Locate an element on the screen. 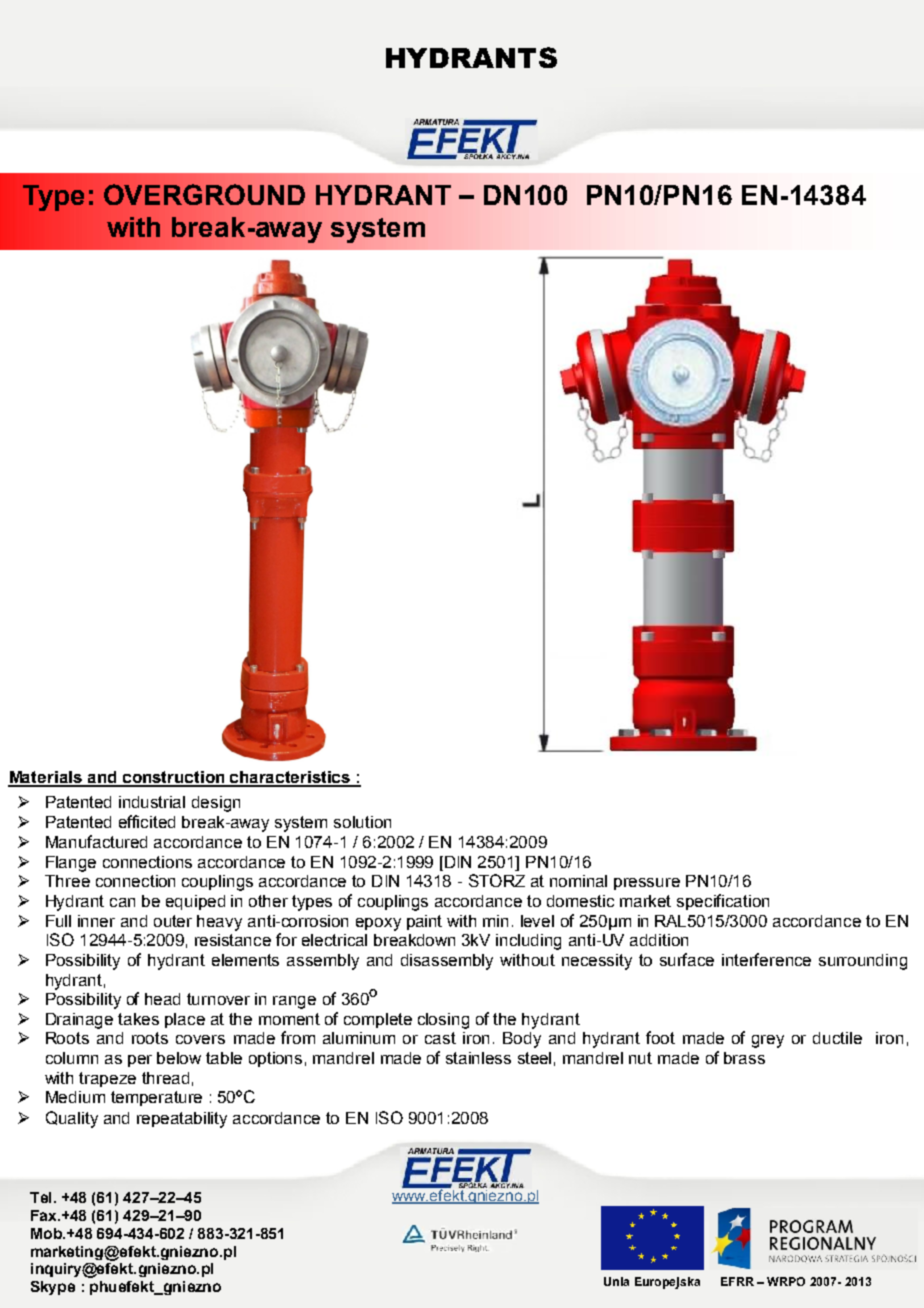  interference is located at coordinates (766, 959).
